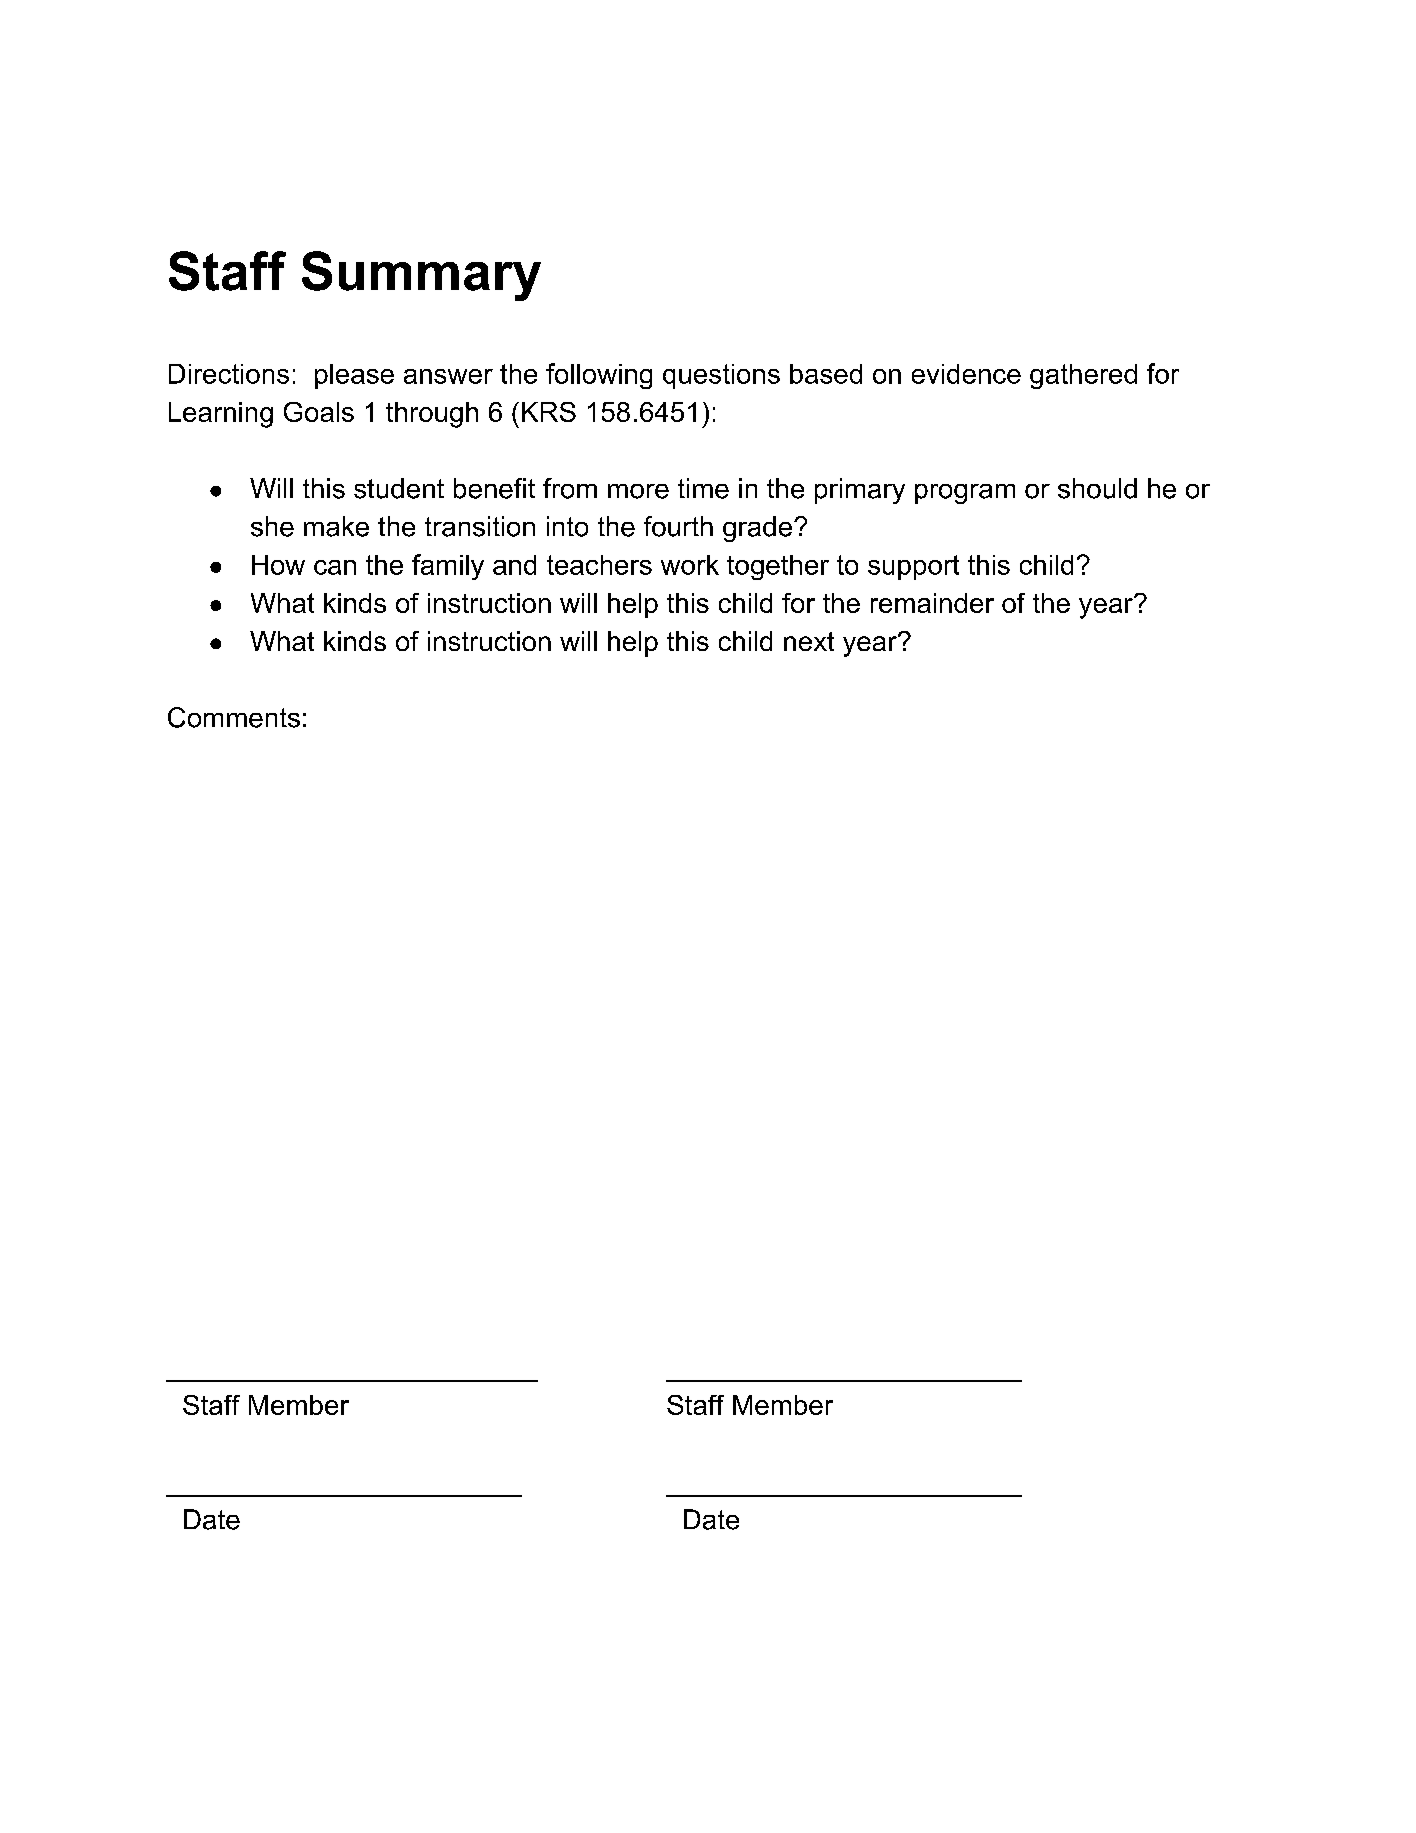 This document has width=1416, height=1833. What do you see at coordinates (966, 374) in the document?
I see `evidence` at bounding box center [966, 374].
